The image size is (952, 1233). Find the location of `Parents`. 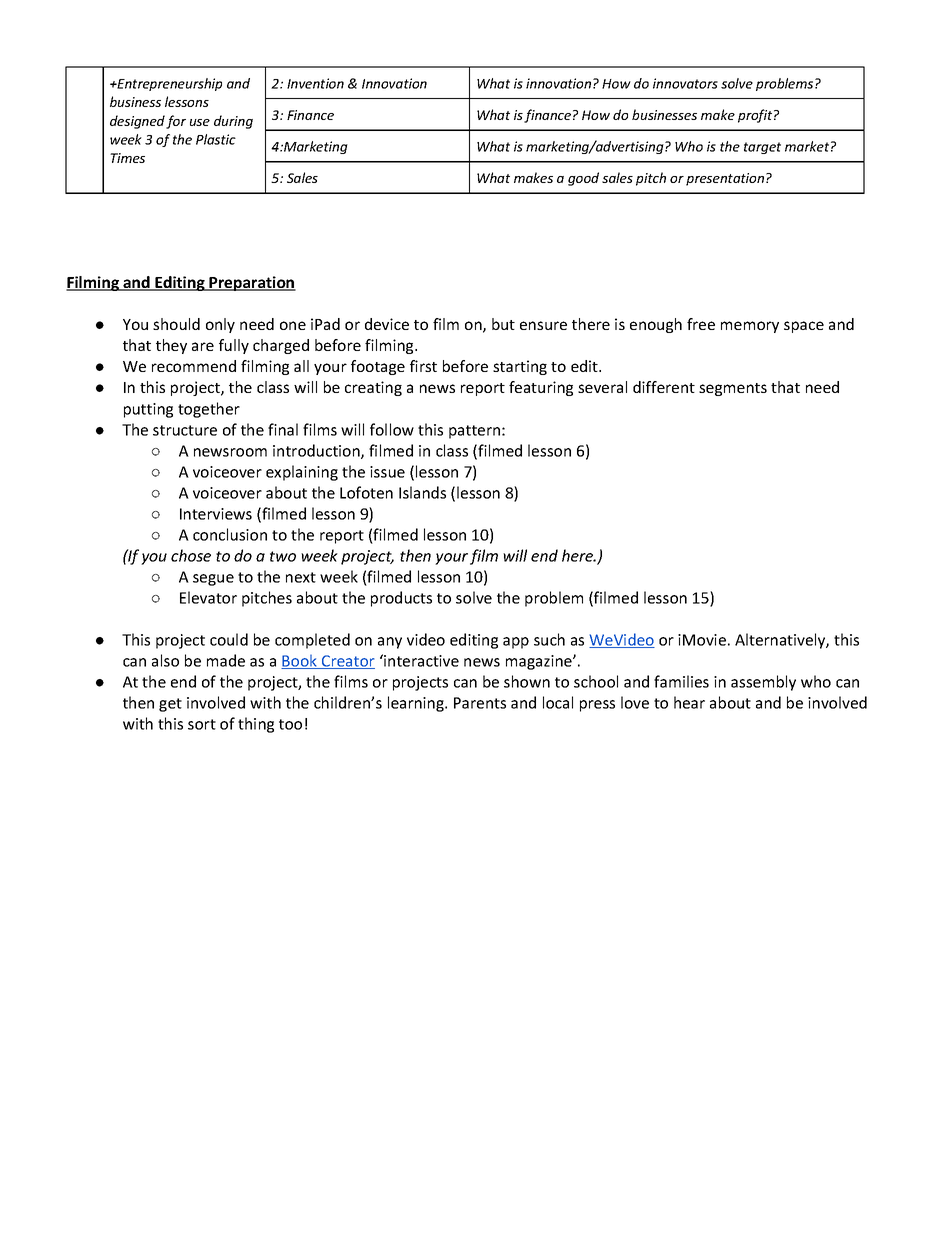

Parents is located at coordinates (480, 703).
